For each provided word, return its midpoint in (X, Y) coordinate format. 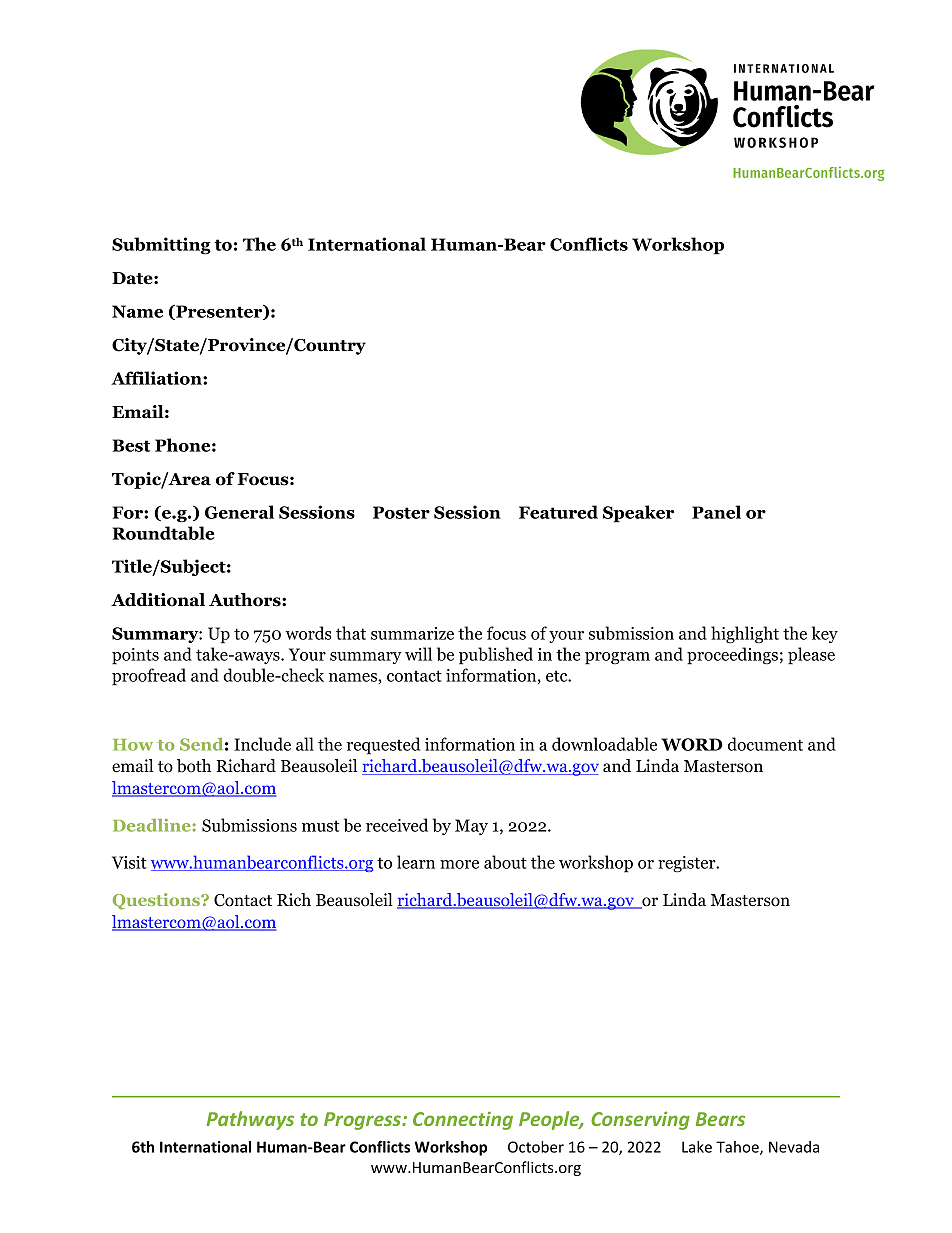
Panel (716, 512)
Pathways (250, 1120)
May (471, 827)
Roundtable (163, 533)
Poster (401, 512)
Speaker (638, 514)
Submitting (161, 246)
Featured (558, 512)
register (688, 864)
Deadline (152, 825)
